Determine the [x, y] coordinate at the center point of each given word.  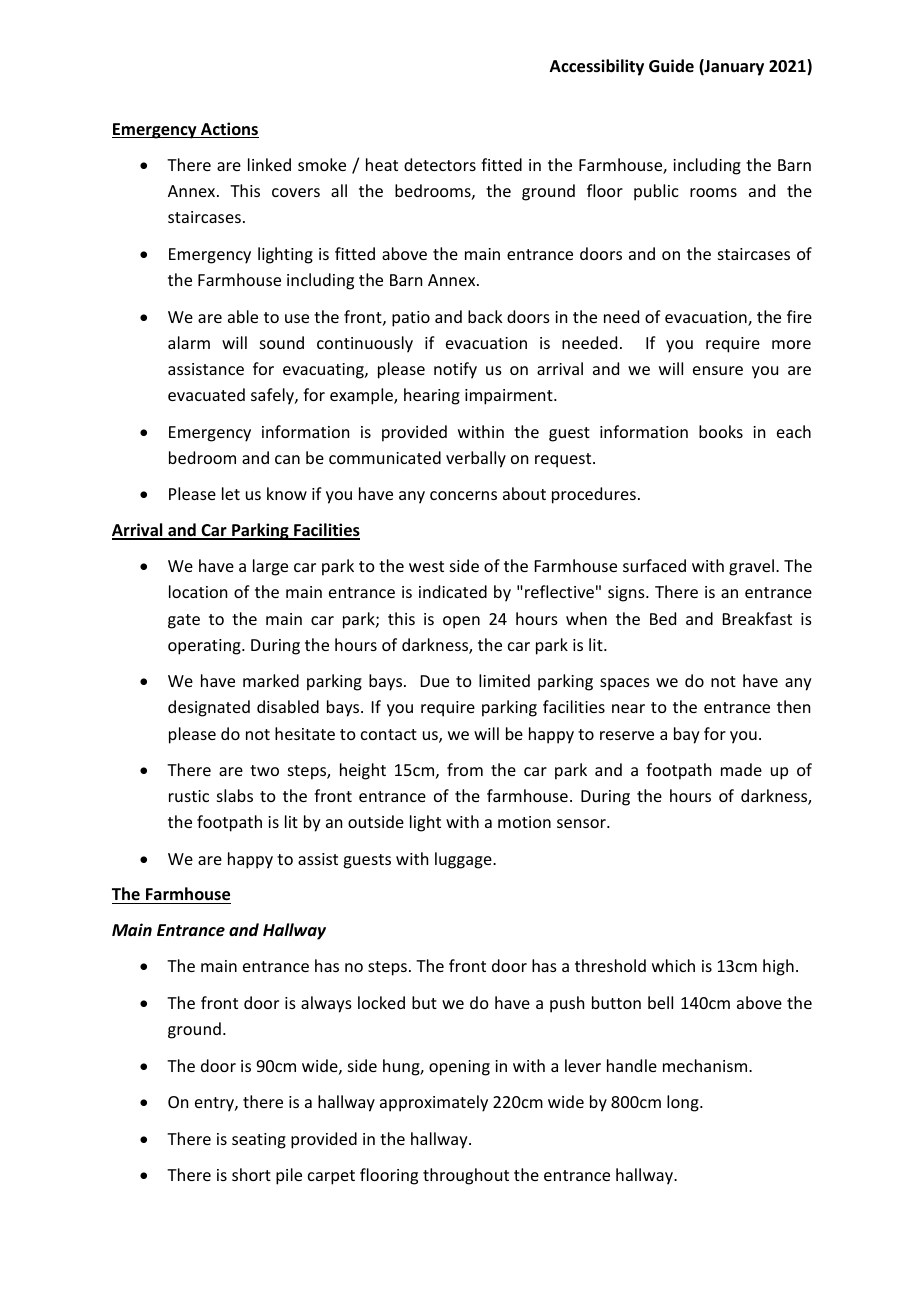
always [326, 1004]
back [485, 316]
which [673, 965]
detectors [440, 164]
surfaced [654, 565]
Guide [671, 65]
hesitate [305, 733]
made [741, 769]
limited [504, 680]
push [567, 1004]
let [231, 493]
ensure [718, 370]
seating [259, 1141]
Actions [229, 130]
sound [282, 342]
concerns [463, 495]
